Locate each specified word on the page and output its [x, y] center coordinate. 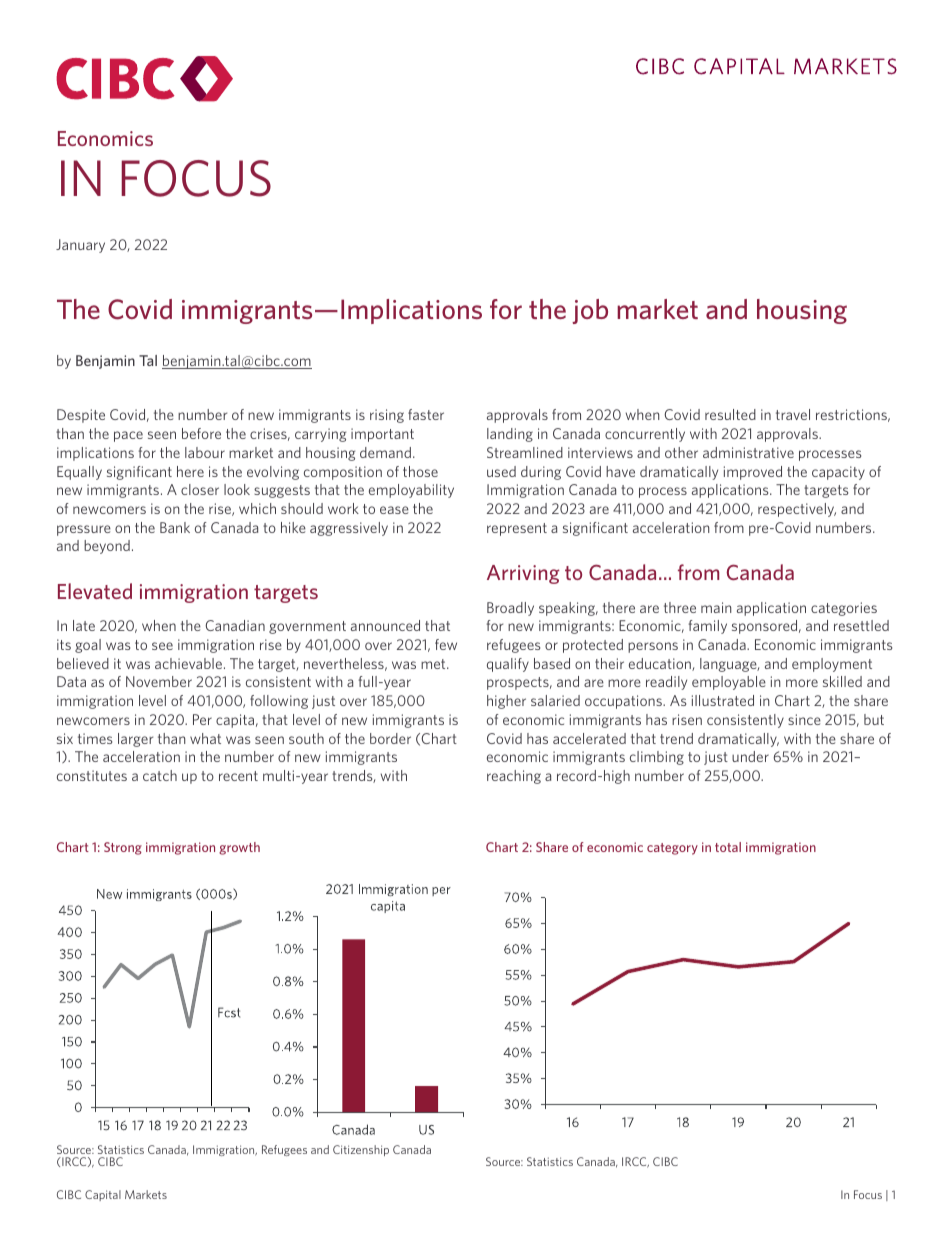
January [80, 246]
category [672, 849]
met [434, 664]
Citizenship [361, 1150]
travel [793, 414]
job [590, 311]
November [159, 681]
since [804, 719]
